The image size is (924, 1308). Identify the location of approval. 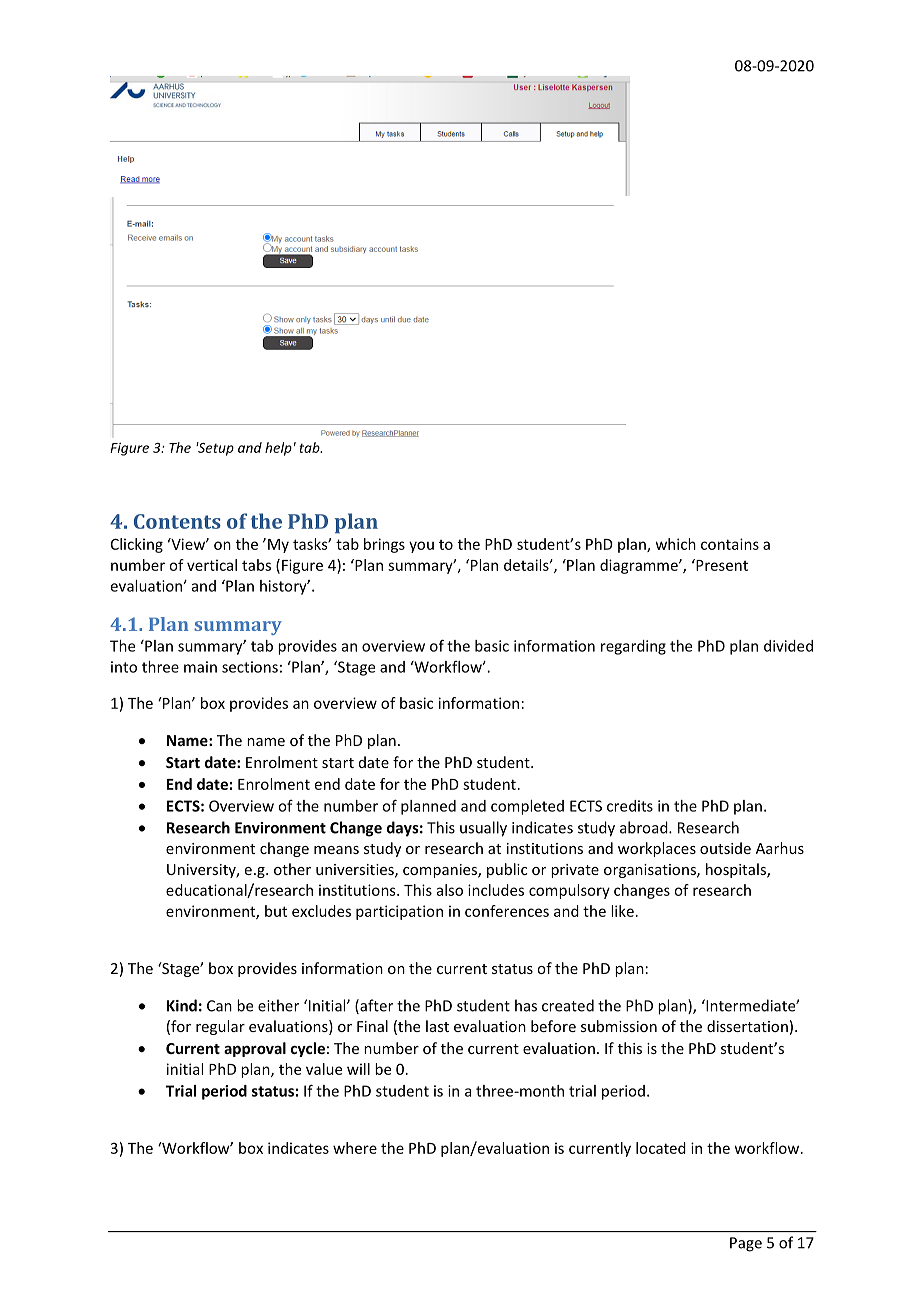
(255, 1049).
